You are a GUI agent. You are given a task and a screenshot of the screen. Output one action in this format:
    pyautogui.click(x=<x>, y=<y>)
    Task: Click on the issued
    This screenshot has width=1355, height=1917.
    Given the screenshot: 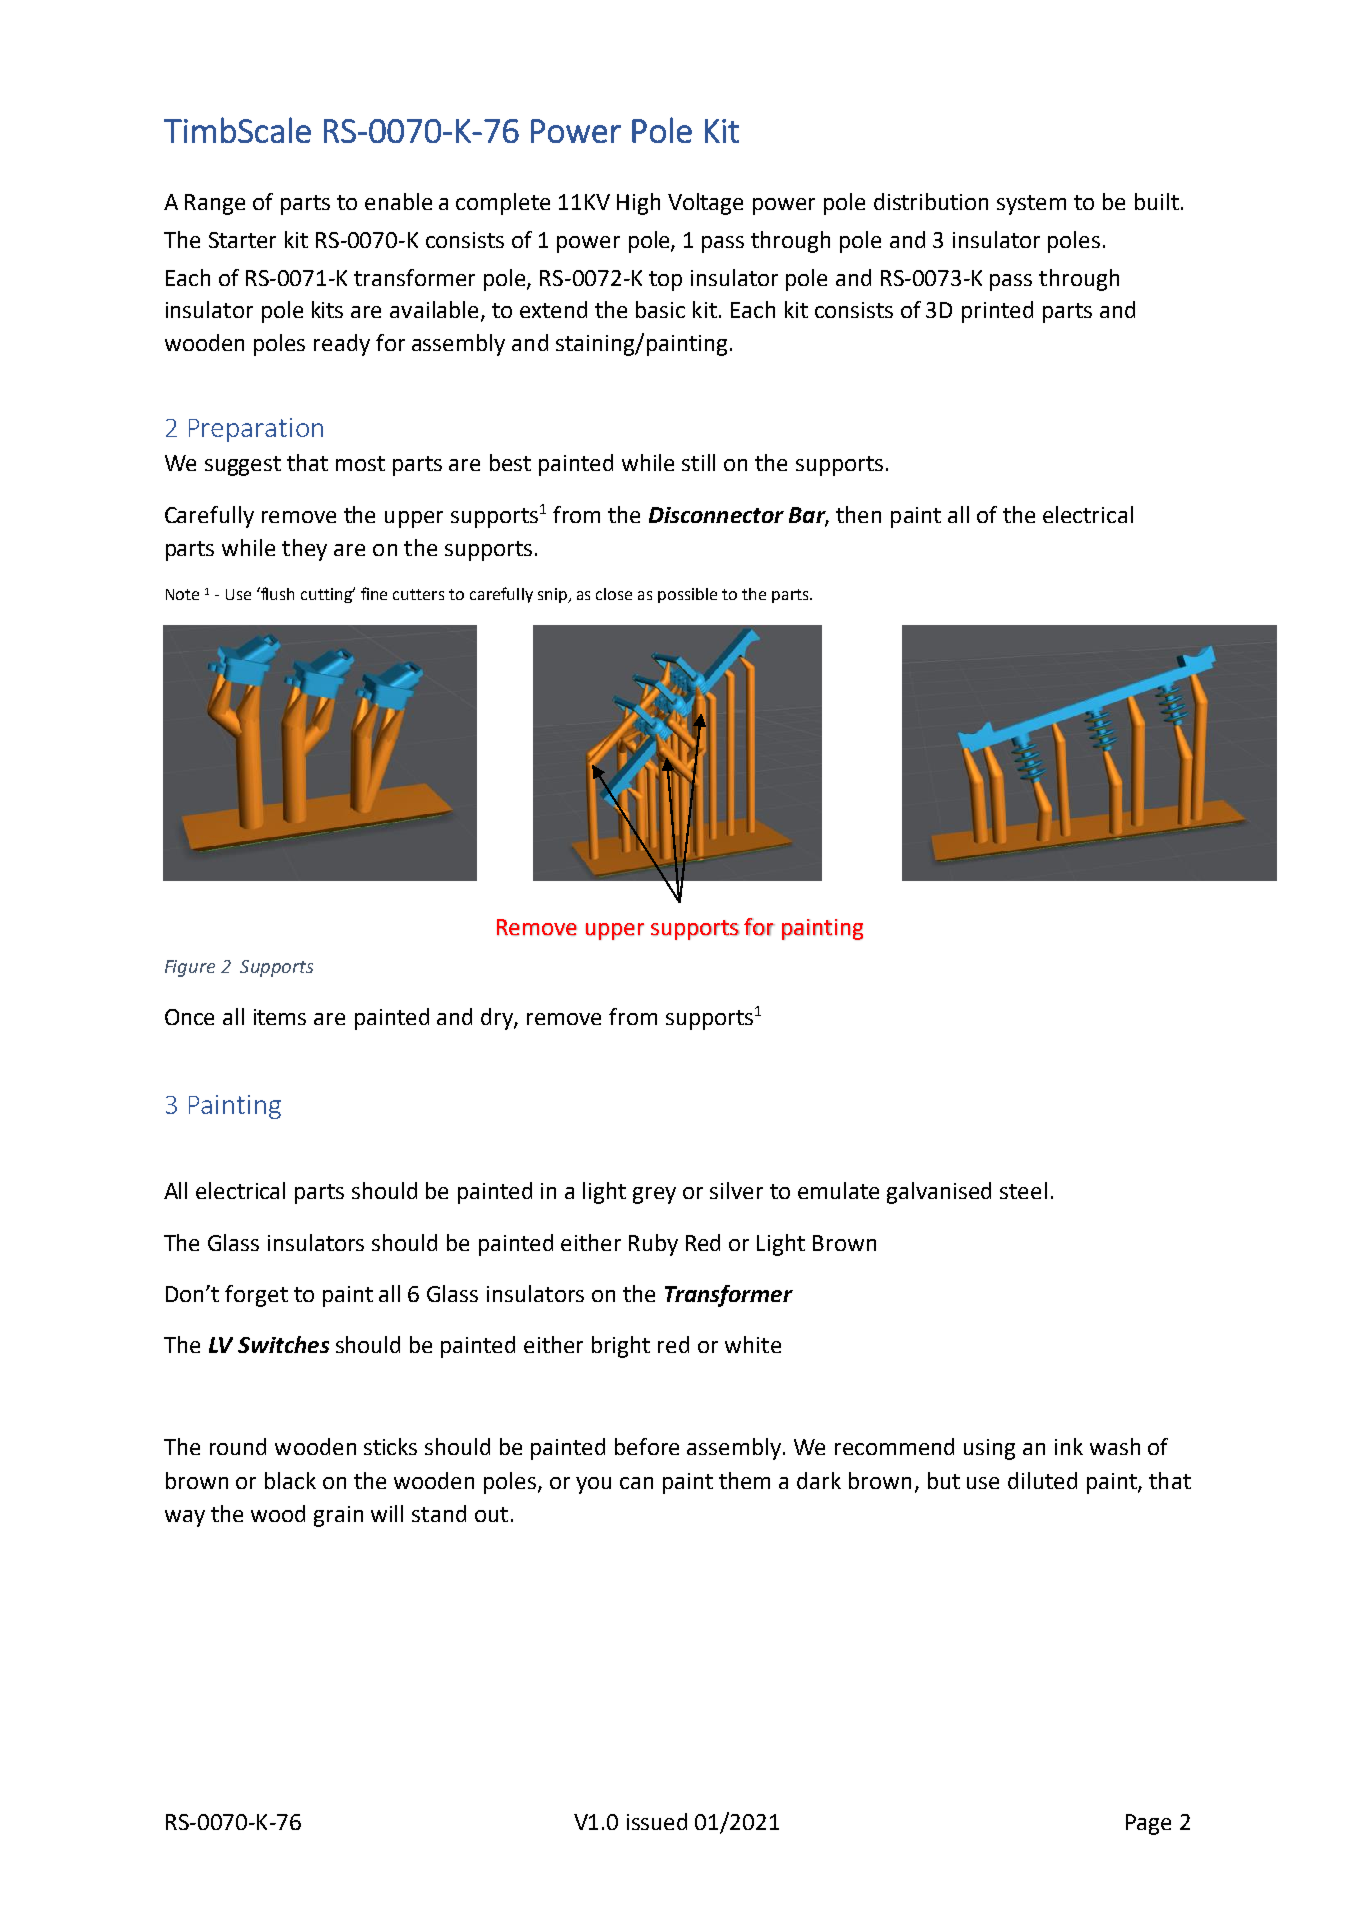 What is the action you would take?
    pyautogui.click(x=657, y=1821)
